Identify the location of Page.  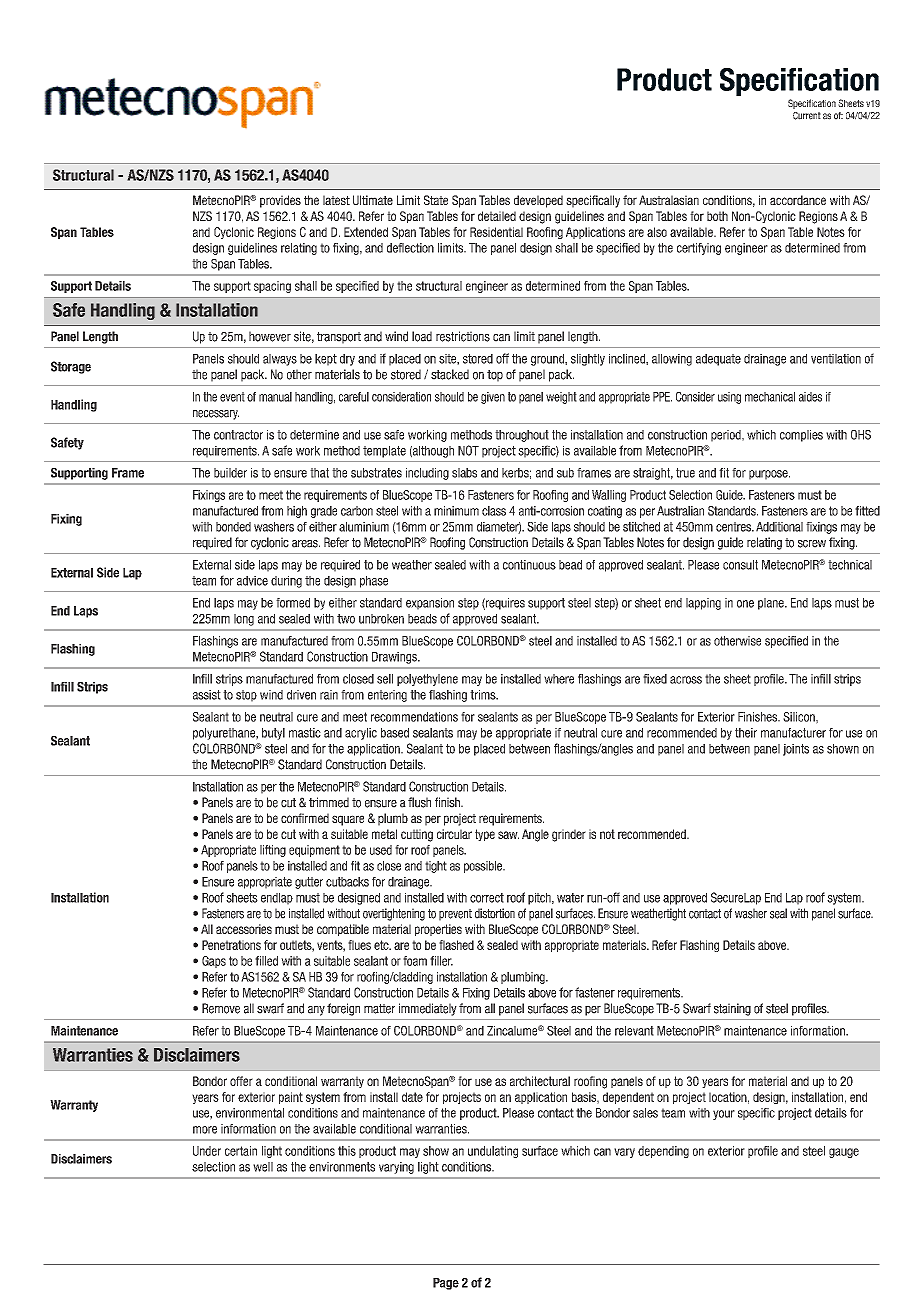
(446, 1284).
